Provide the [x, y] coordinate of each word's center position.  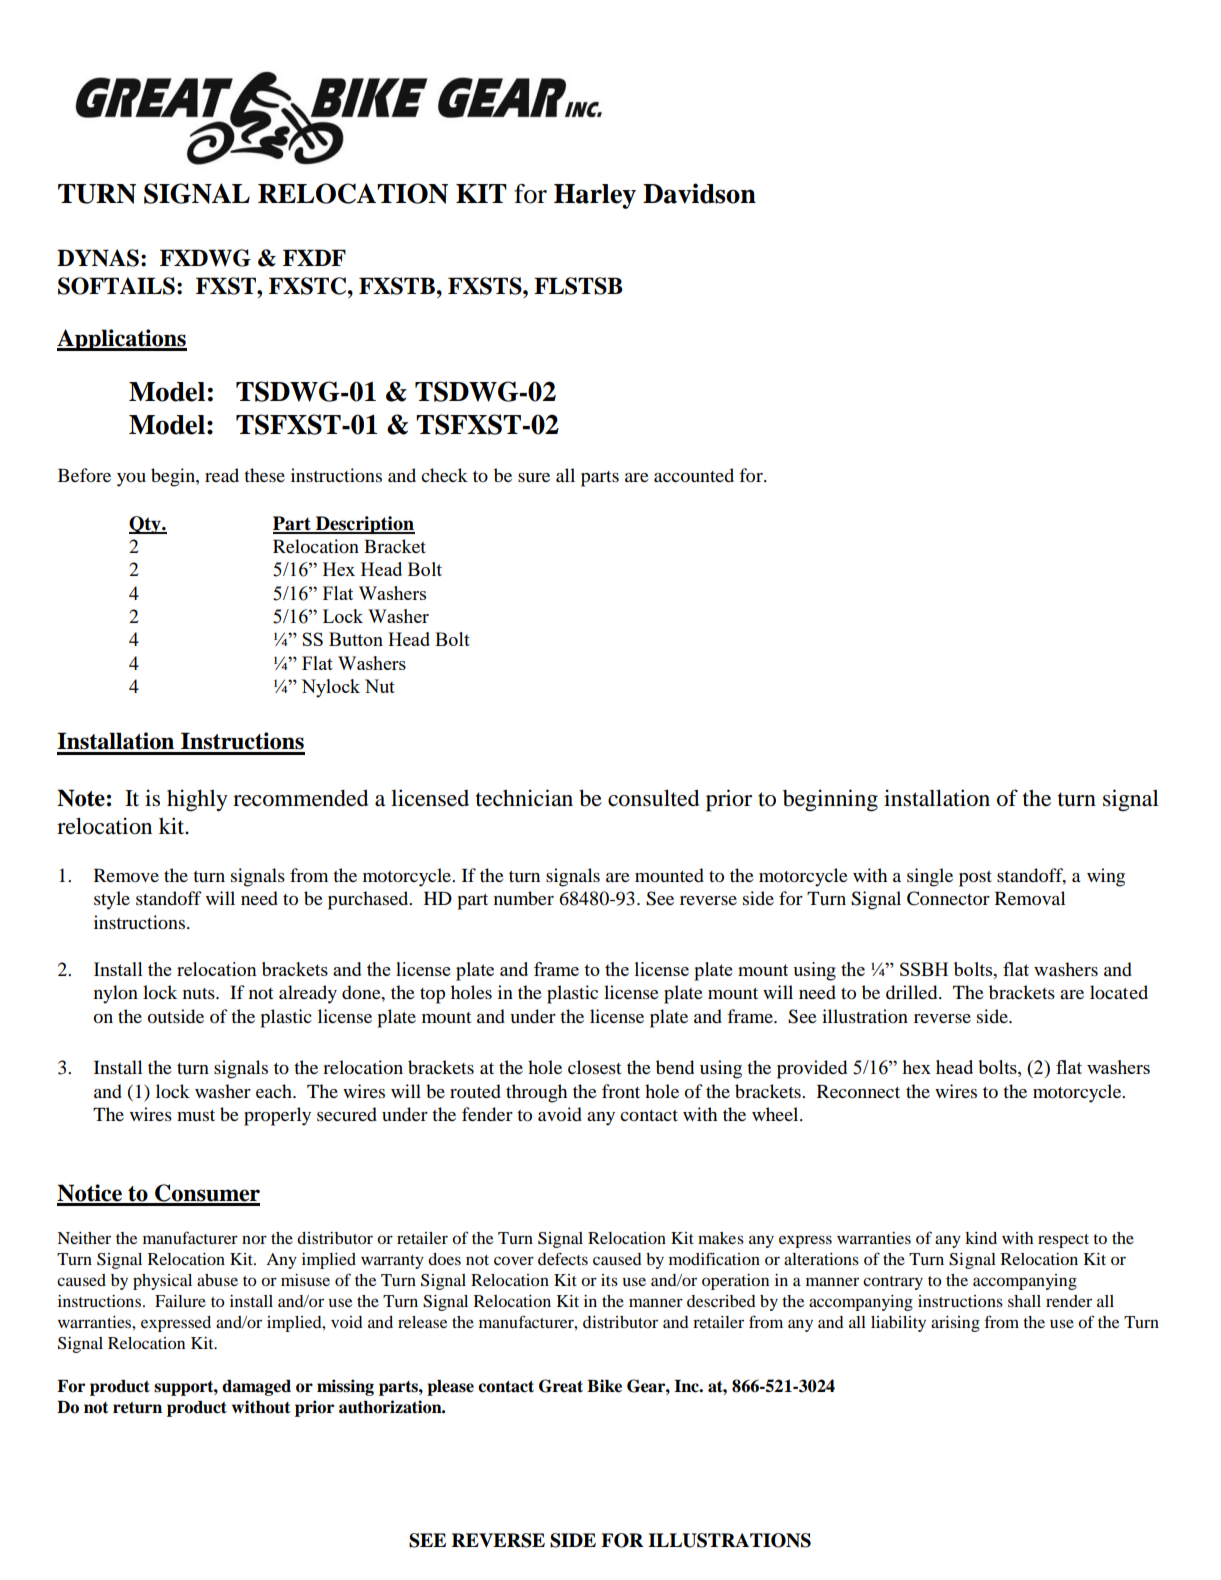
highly [197, 800]
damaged [256, 1388]
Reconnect [858, 1091]
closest [594, 1067]
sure [534, 477]
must [196, 1115]
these [264, 475]
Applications [122, 340]
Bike [604, 1386]
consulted [653, 798]
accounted [694, 475]
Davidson [699, 193]
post [975, 879]
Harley [595, 196]
